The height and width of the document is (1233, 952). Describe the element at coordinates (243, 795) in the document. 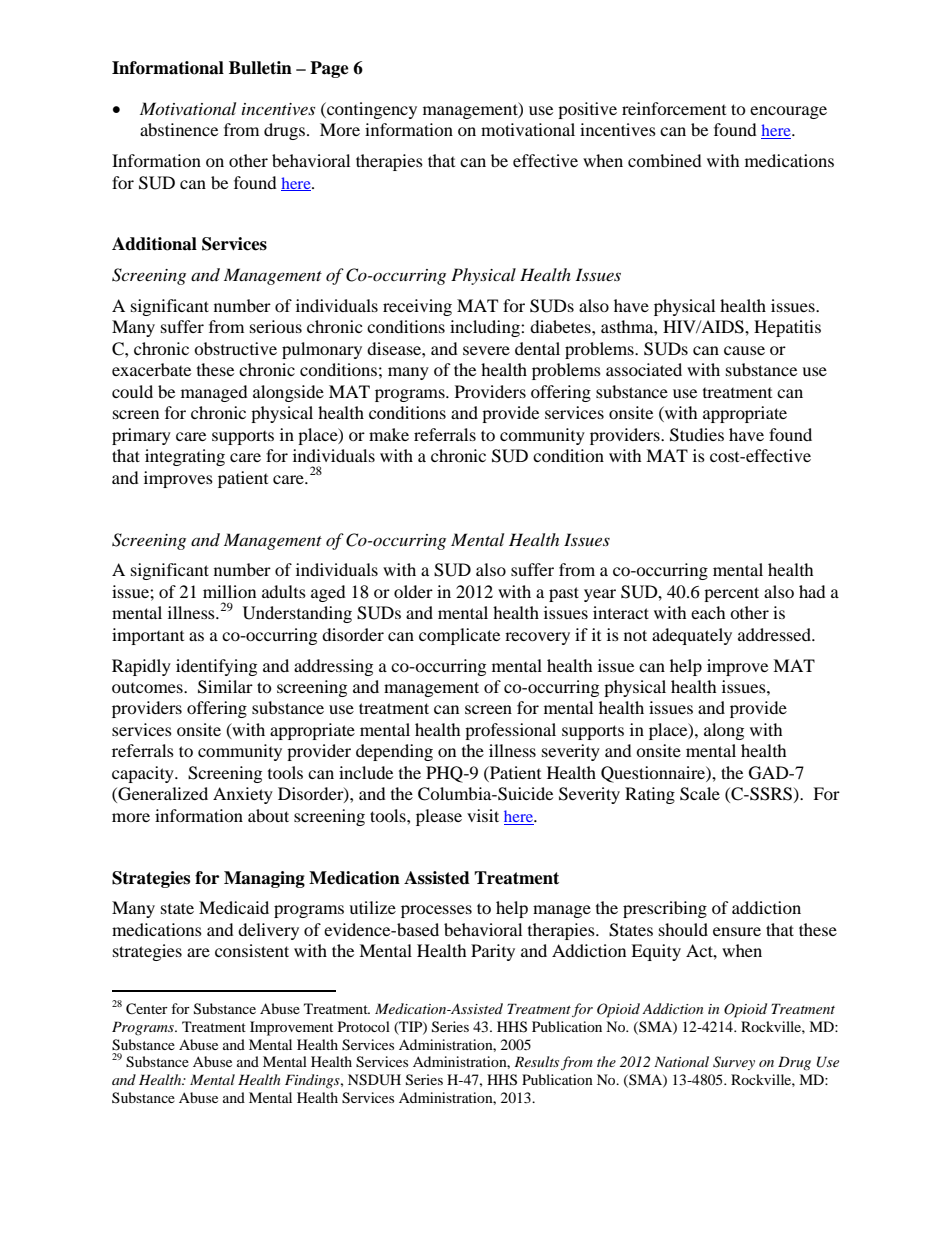

I see `Anxiety` at that location.
